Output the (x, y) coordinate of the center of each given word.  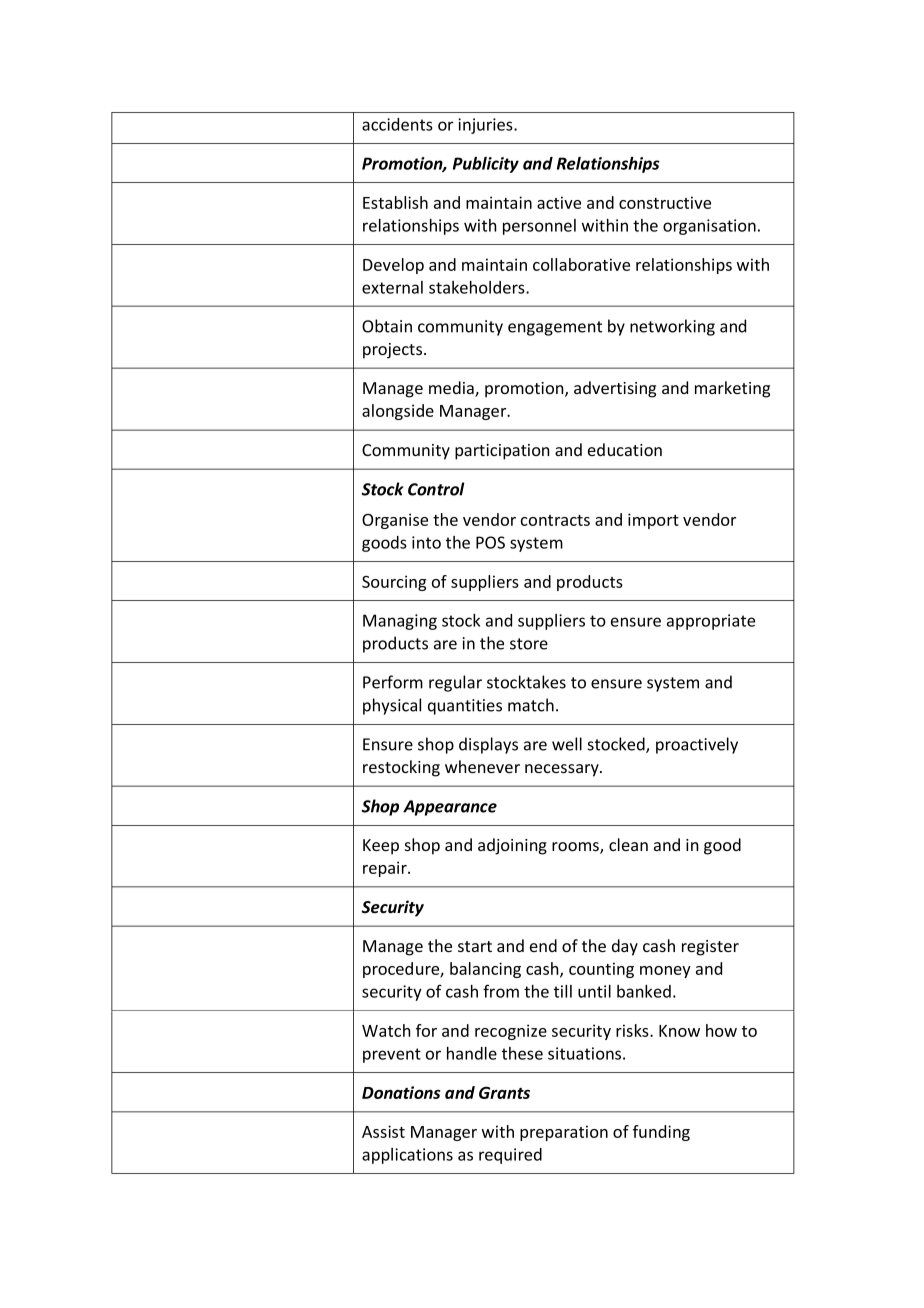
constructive (665, 202)
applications (407, 1156)
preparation (564, 1133)
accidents (397, 124)
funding (661, 1133)
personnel (539, 227)
